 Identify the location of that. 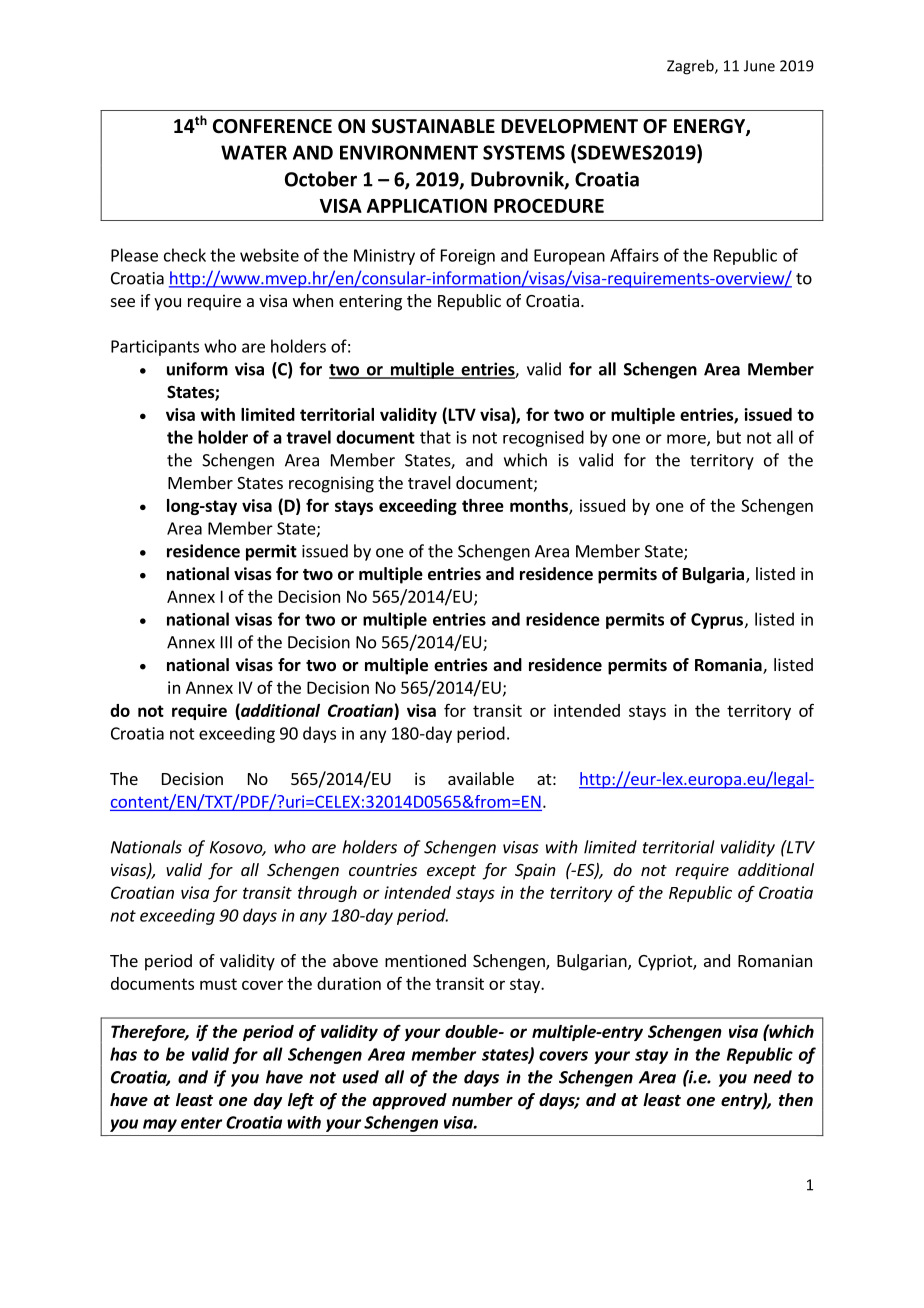
(435, 437).
